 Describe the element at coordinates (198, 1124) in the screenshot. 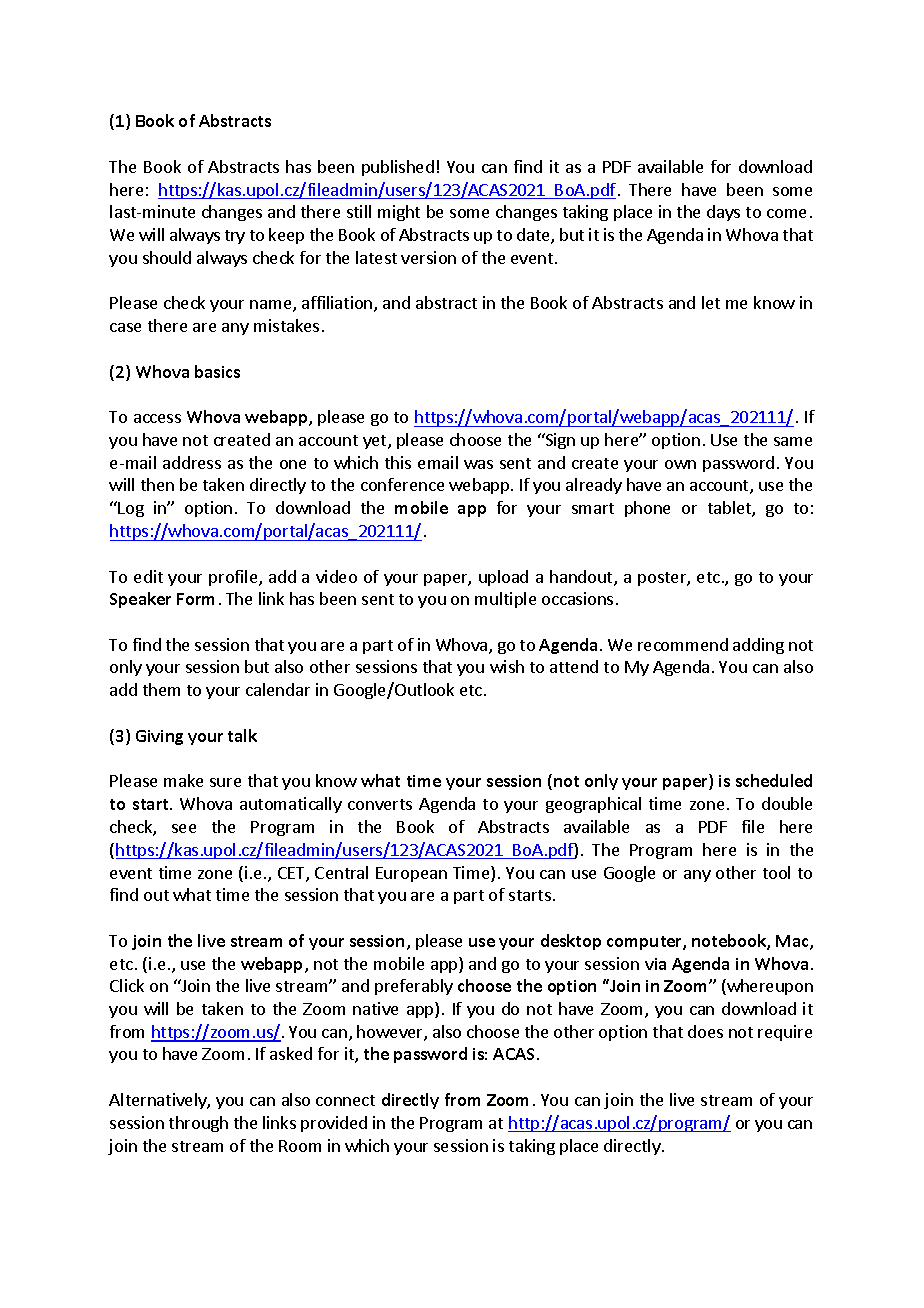

I see `through` at that location.
